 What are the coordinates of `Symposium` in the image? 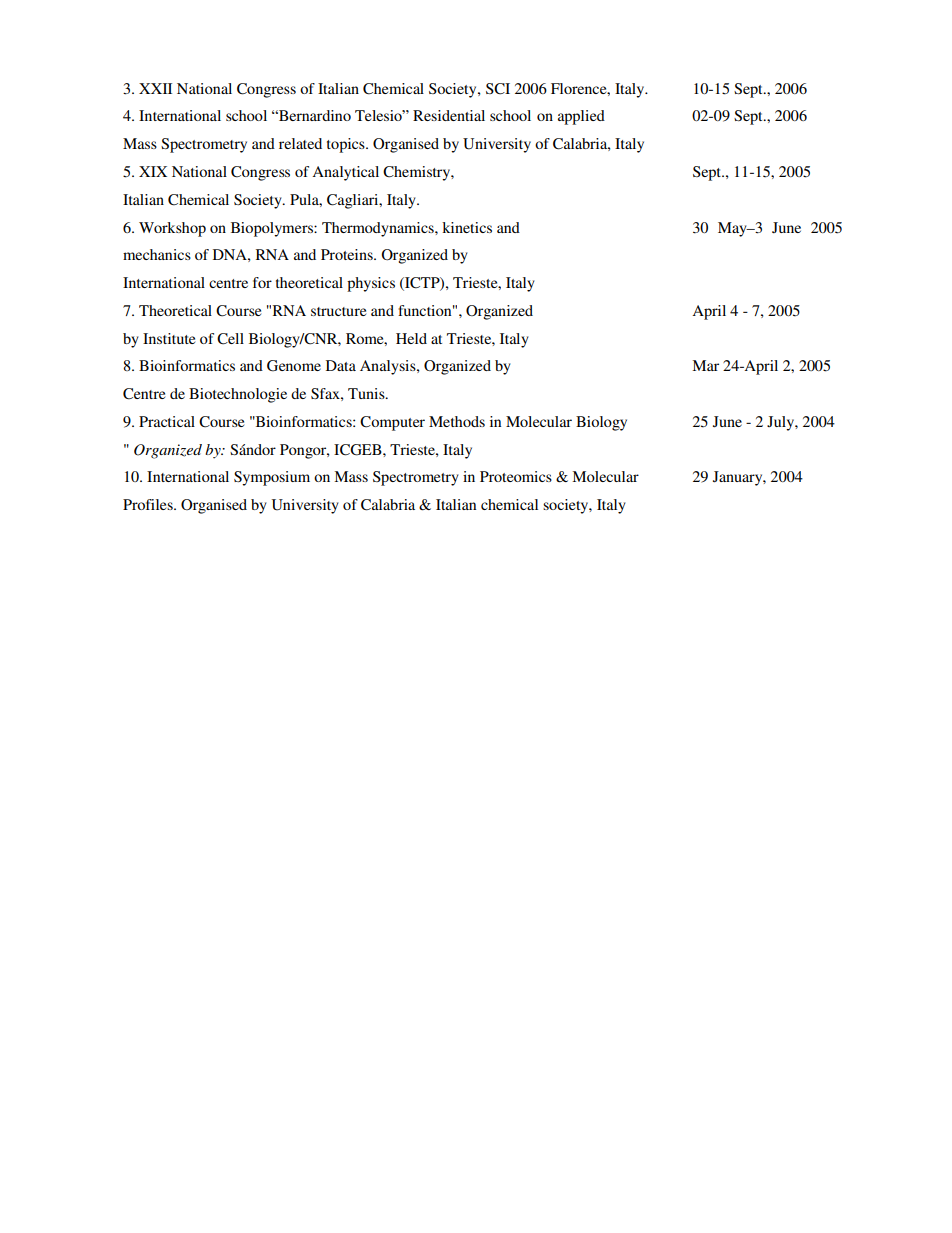 It's located at (272, 478).
